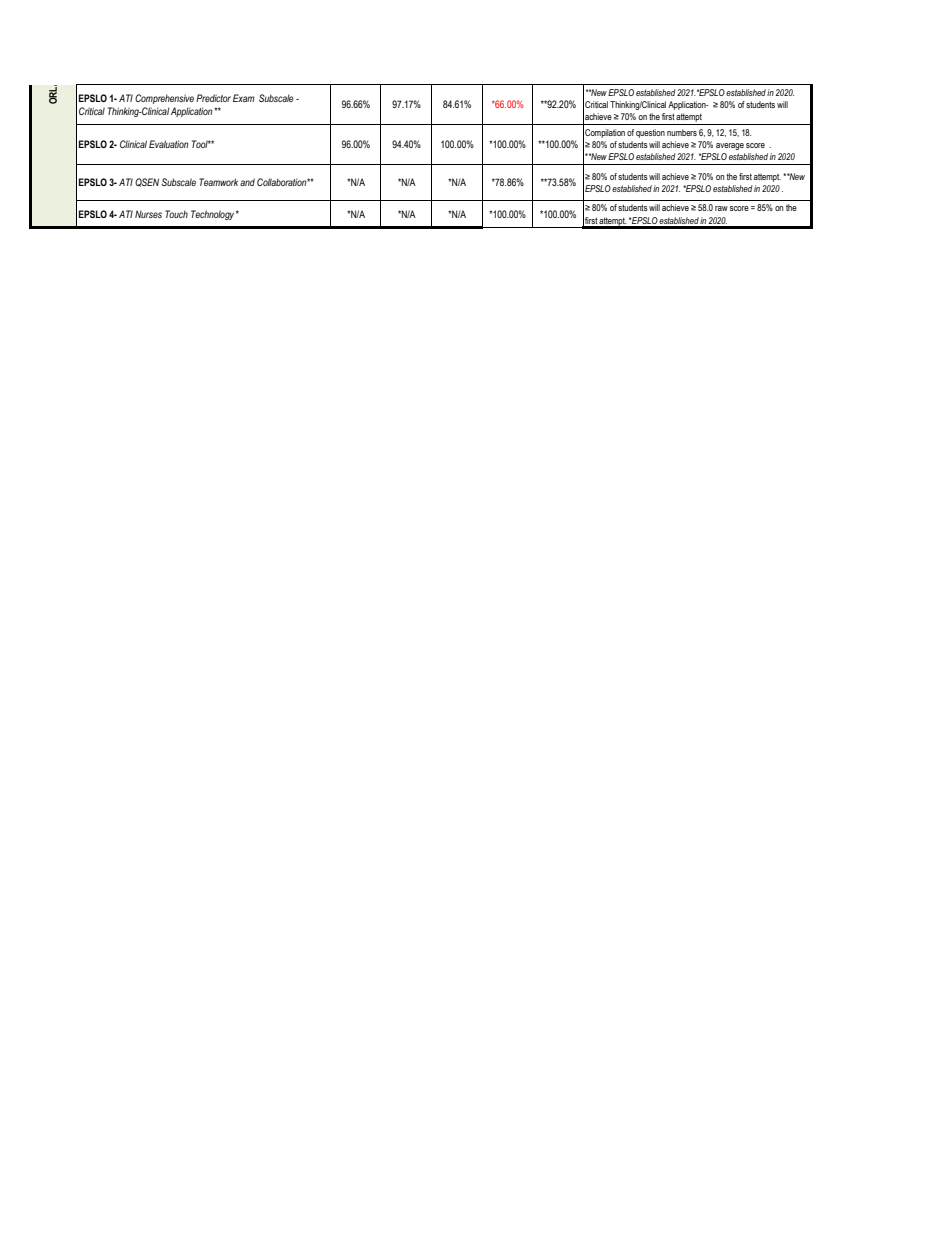  I want to click on Nurses, so click(148, 214).
